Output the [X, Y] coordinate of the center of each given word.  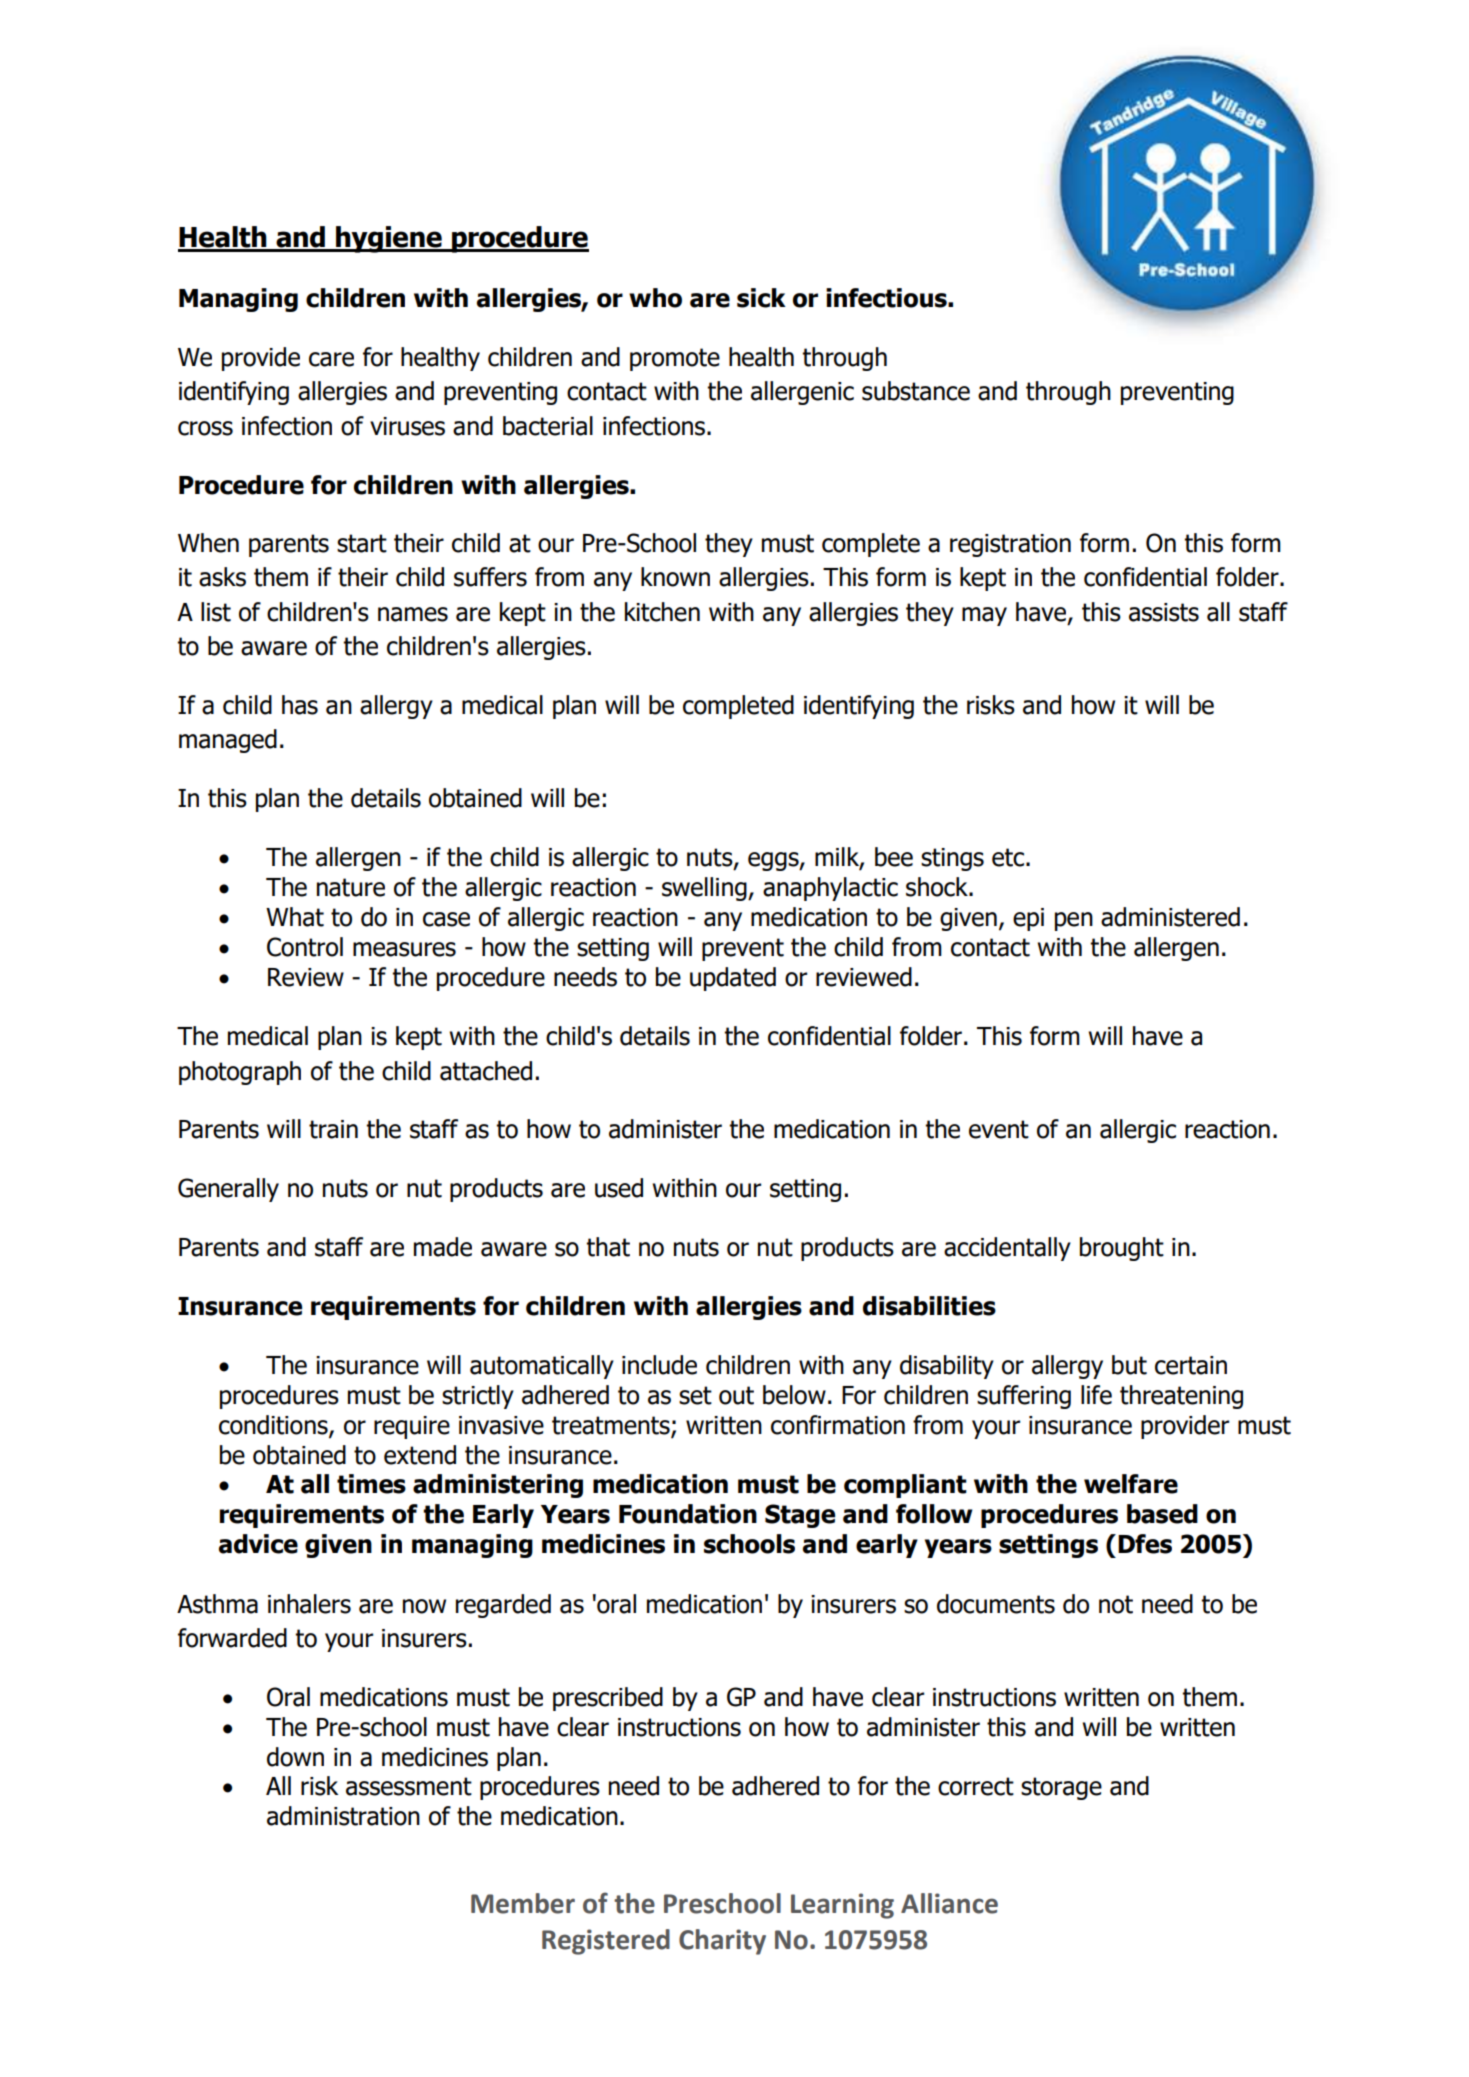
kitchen [662, 612]
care [331, 359]
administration [343, 1816]
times [371, 1484]
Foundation [688, 1514]
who [655, 298]
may [984, 616]
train [333, 1129]
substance [916, 391]
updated [733, 979]
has [300, 705]
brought [1122, 1249]
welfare [1131, 1484]
